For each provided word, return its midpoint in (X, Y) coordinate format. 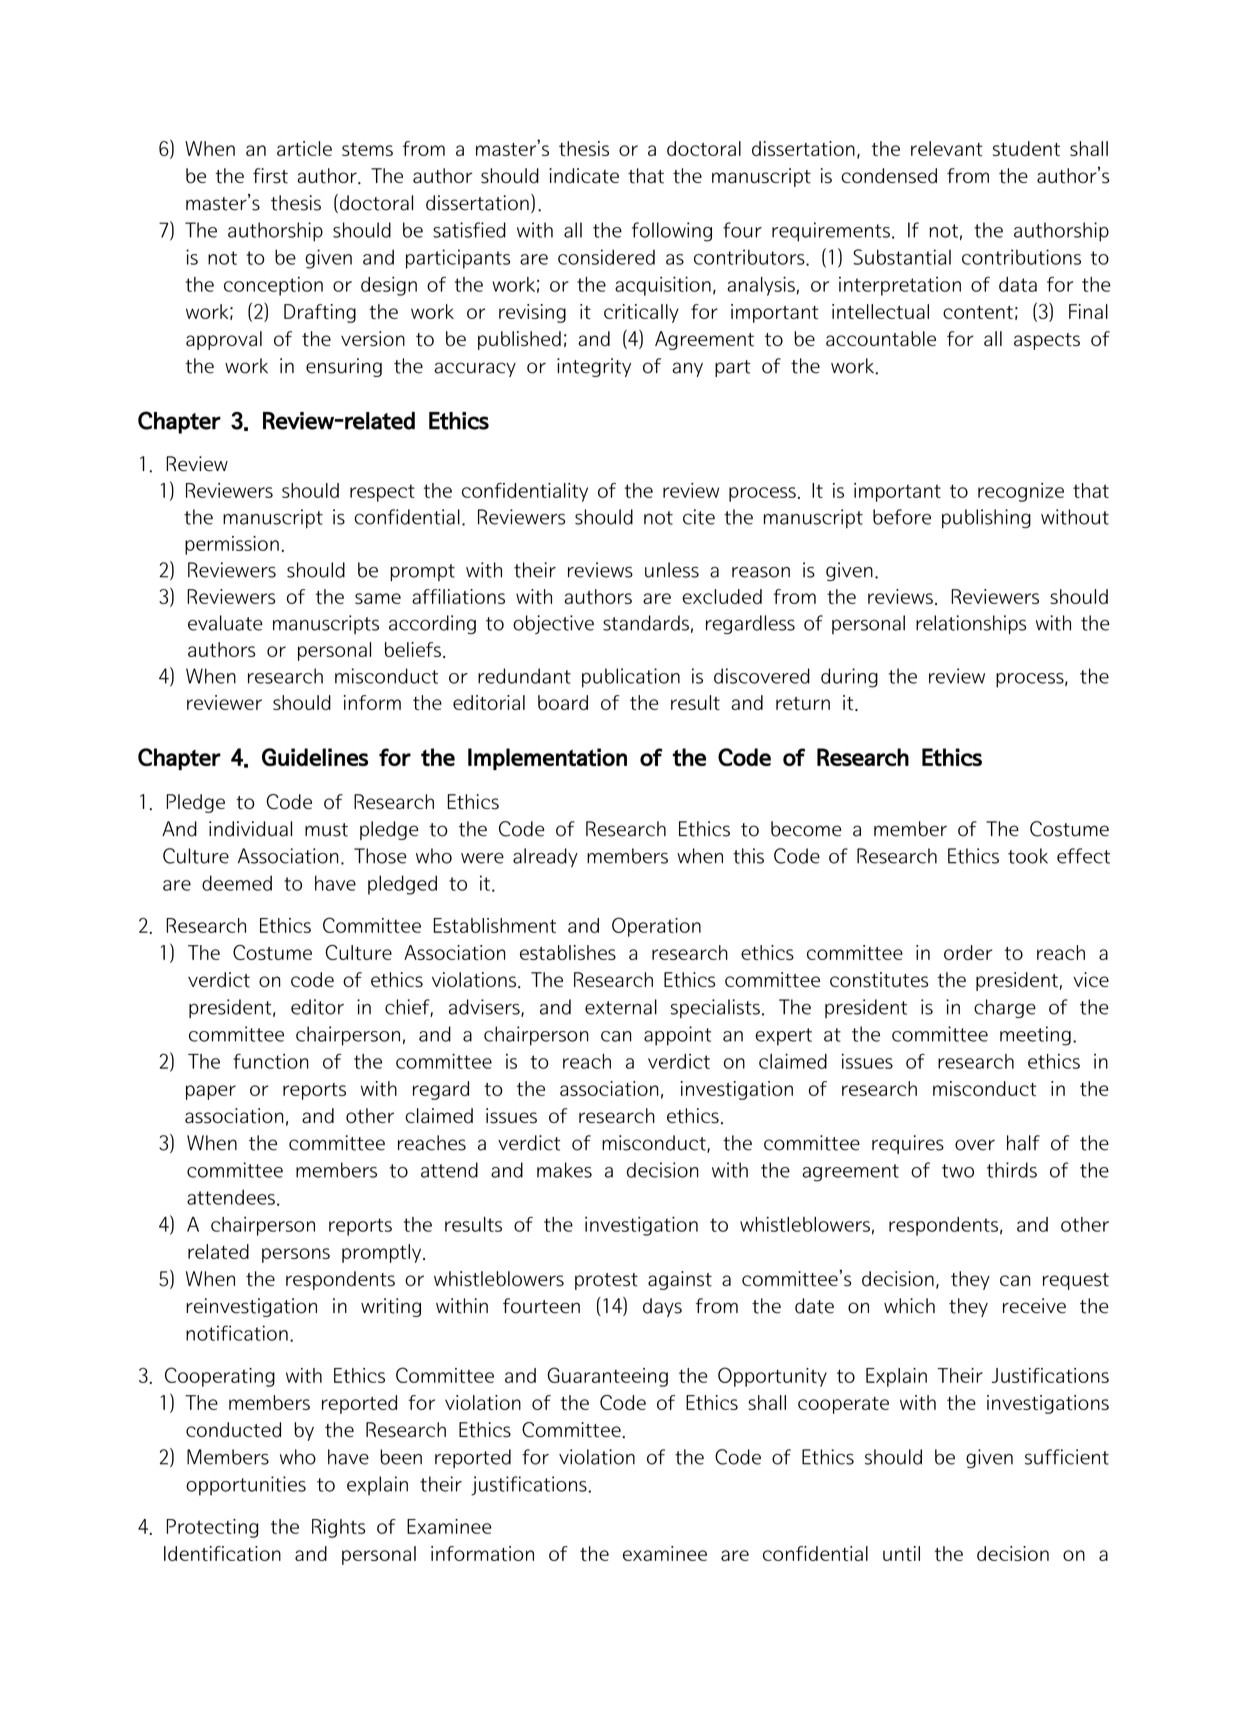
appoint (677, 1036)
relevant (947, 148)
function (271, 1061)
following (672, 232)
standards (646, 623)
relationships (971, 625)
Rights (338, 1528)
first (270, 176)
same (378, 598)
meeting (1035, 1036)
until (901, 1553)
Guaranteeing (608, 1377)
